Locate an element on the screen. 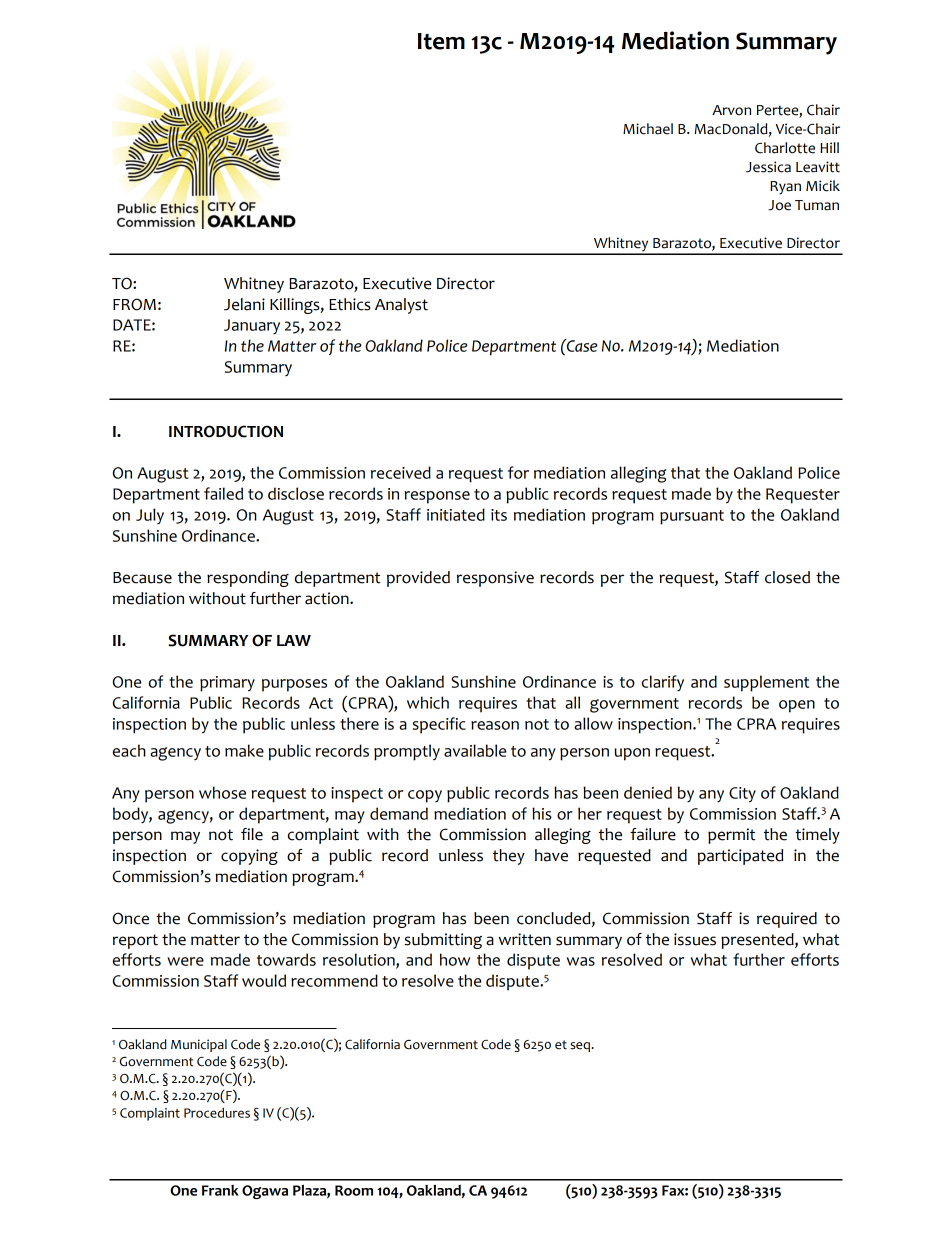 The image size is (952, 1233). Frank is located at coordinates (220, 1190).
